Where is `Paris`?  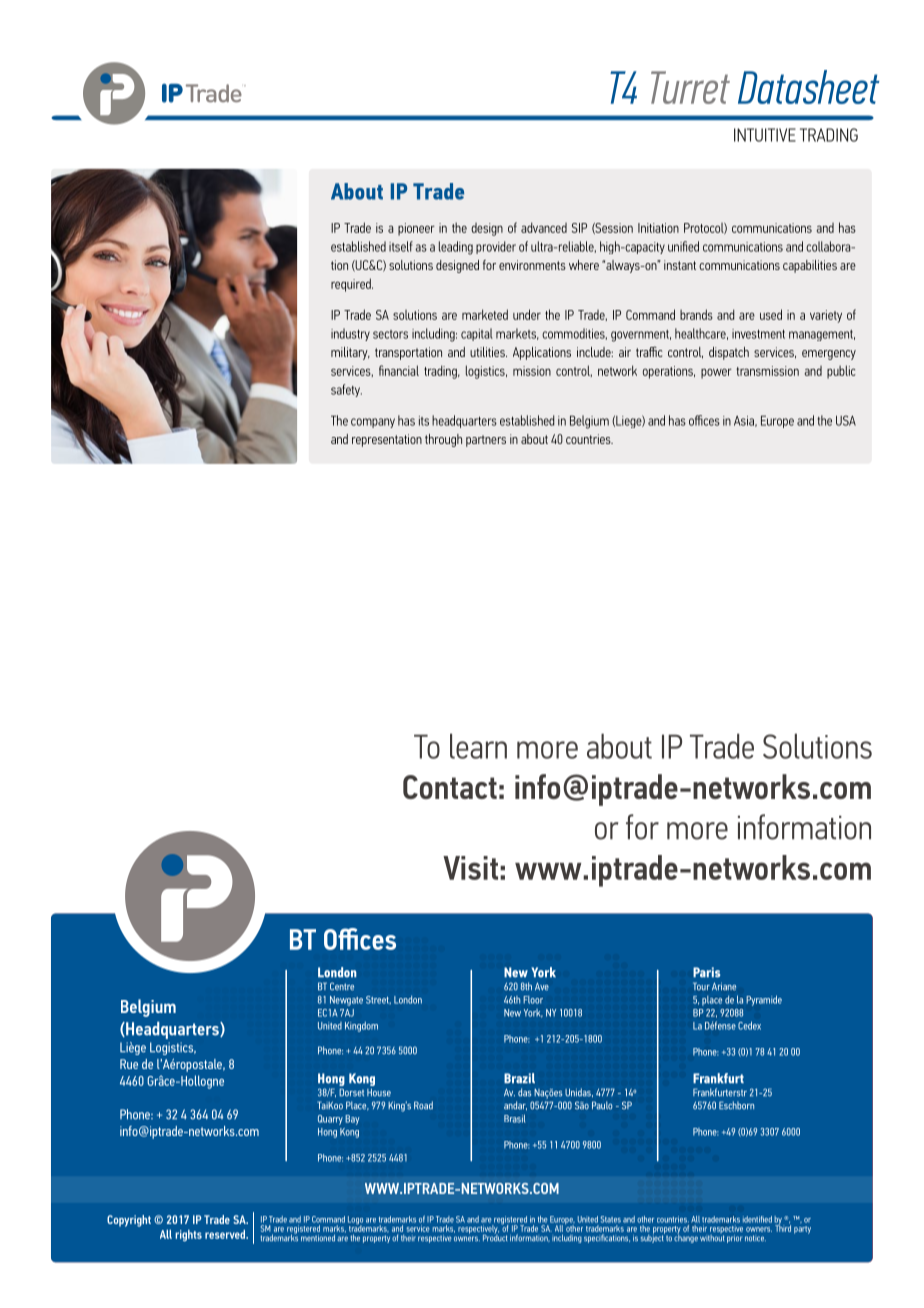 Paris is located at coordinates (706, 972).
